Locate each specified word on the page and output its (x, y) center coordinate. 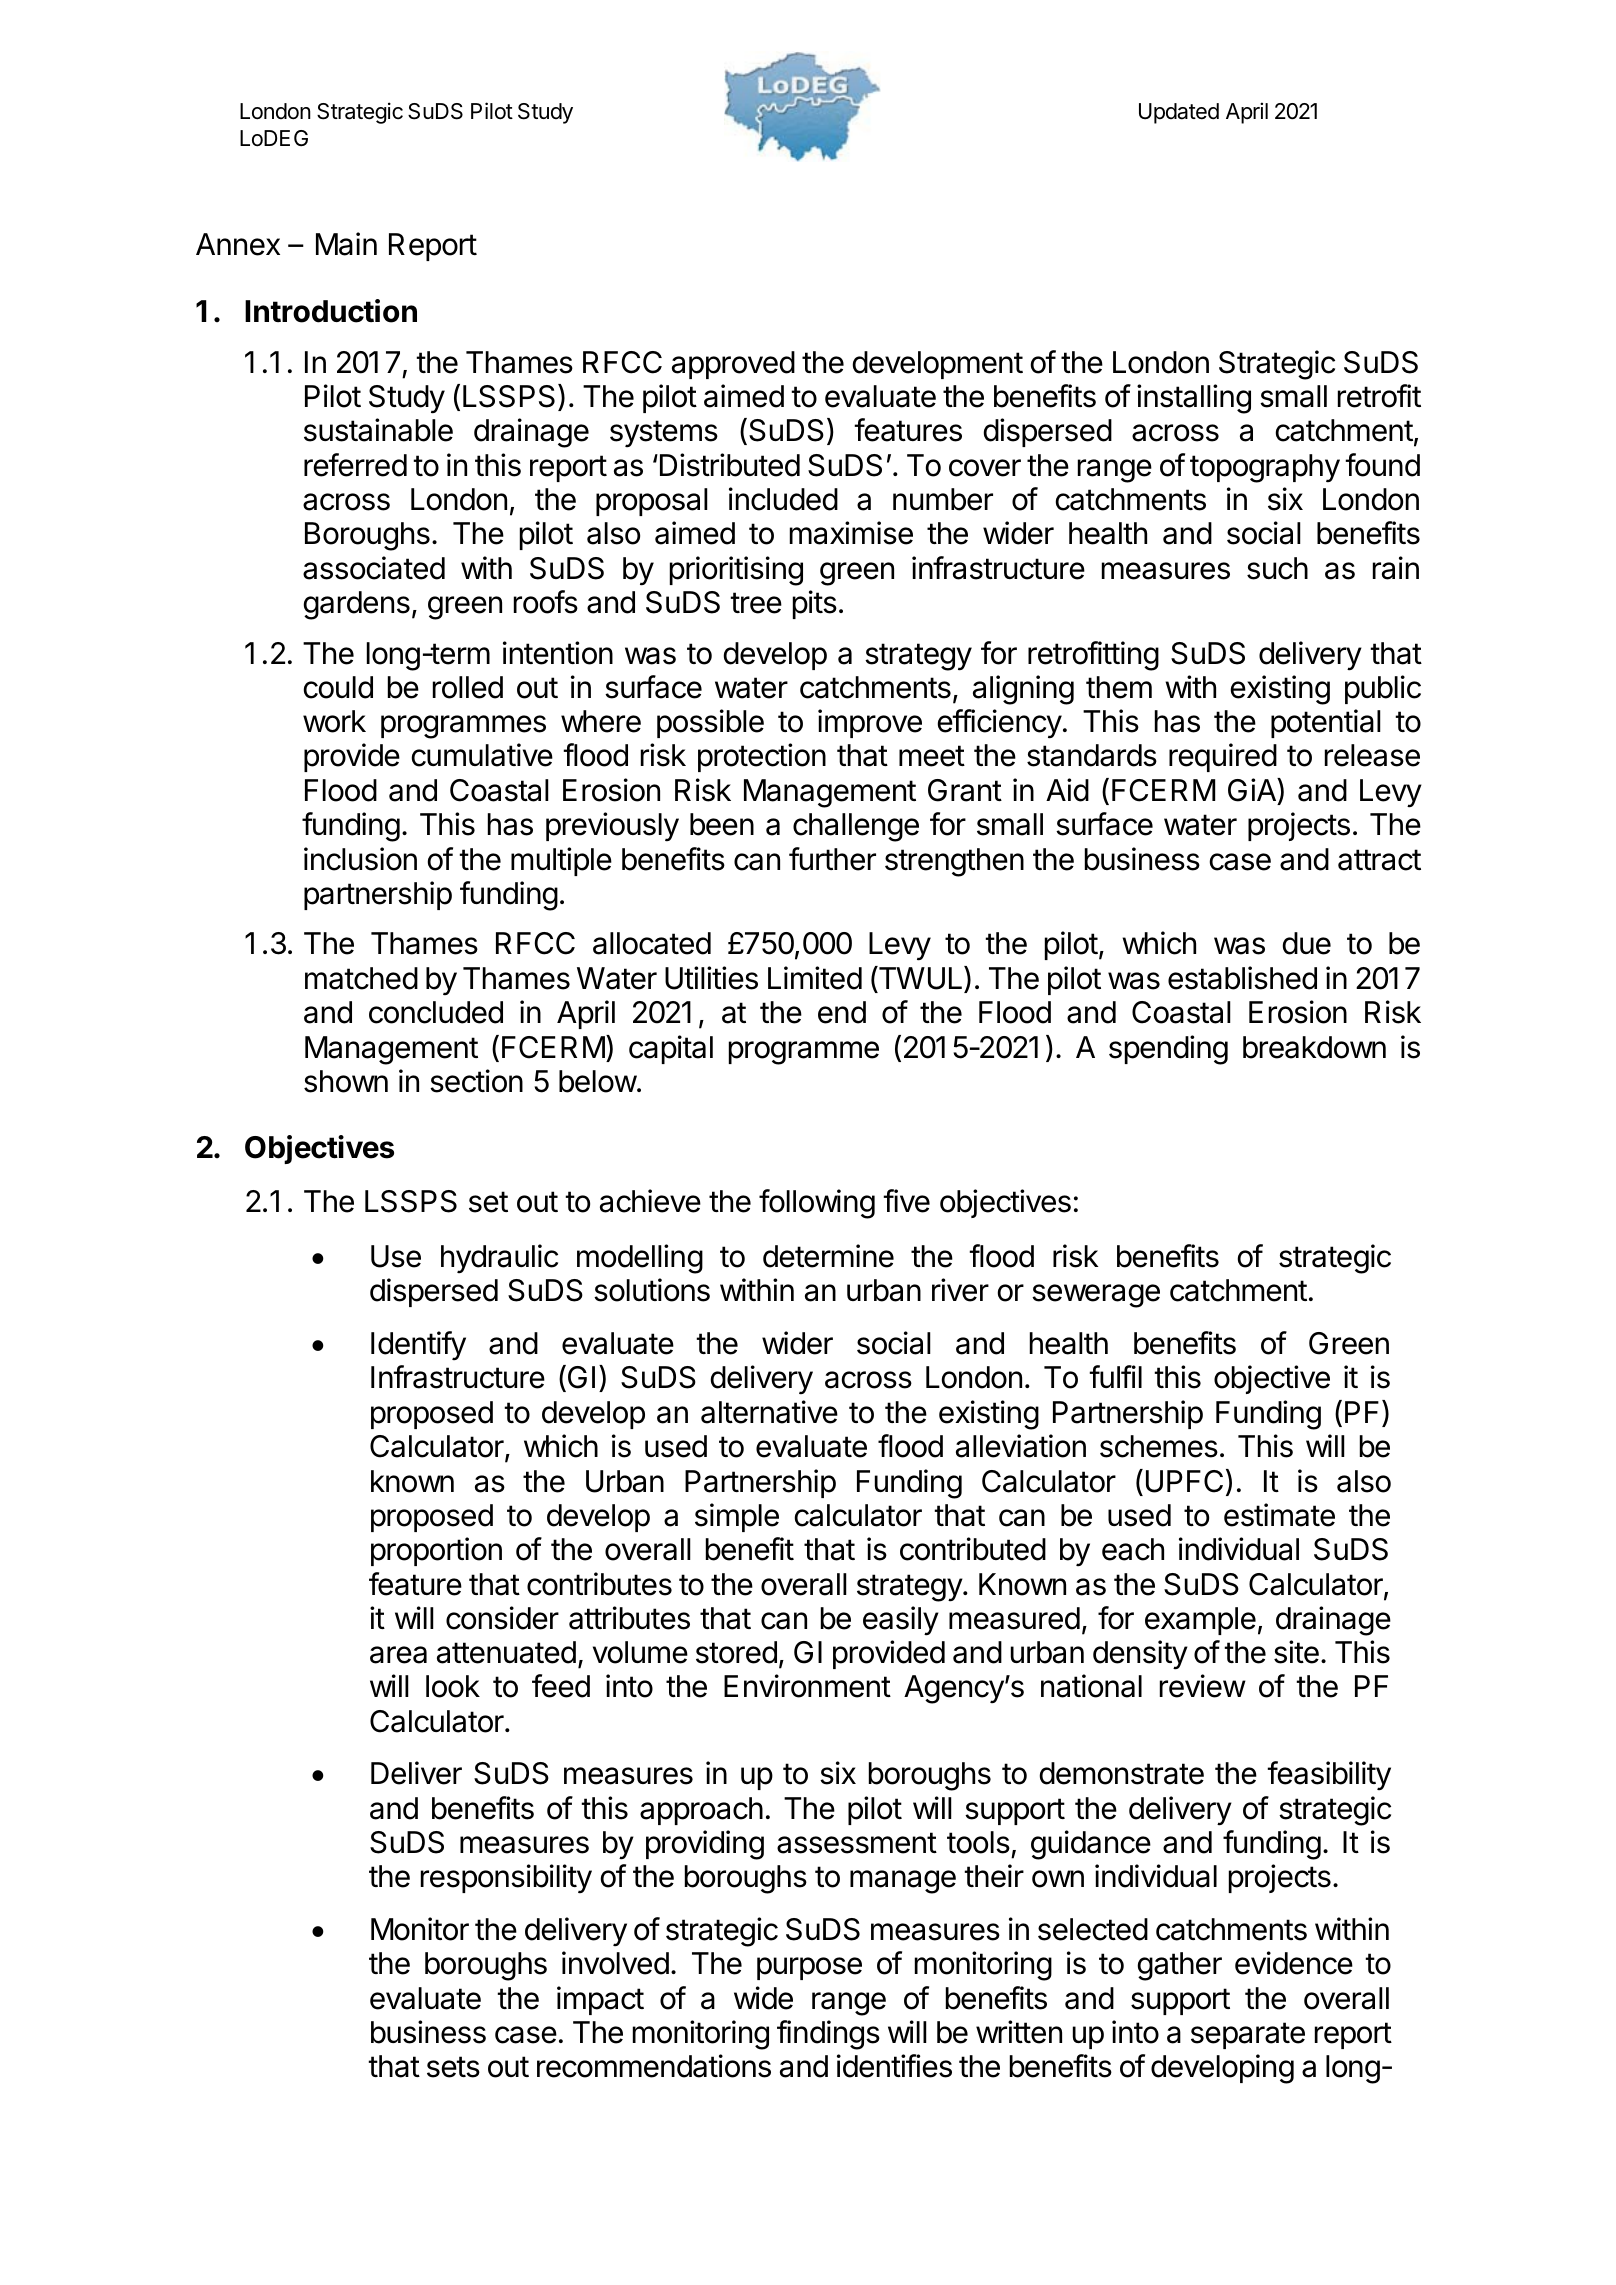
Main (346, 244)
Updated (1179, 113)
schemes (1159, 1446)
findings (828, 2035)
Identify (418, 1346)
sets (453, 2067)
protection (762, 757)
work (334, 721)
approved (733, 365)
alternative (769, 1412)
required (1223, 757)
